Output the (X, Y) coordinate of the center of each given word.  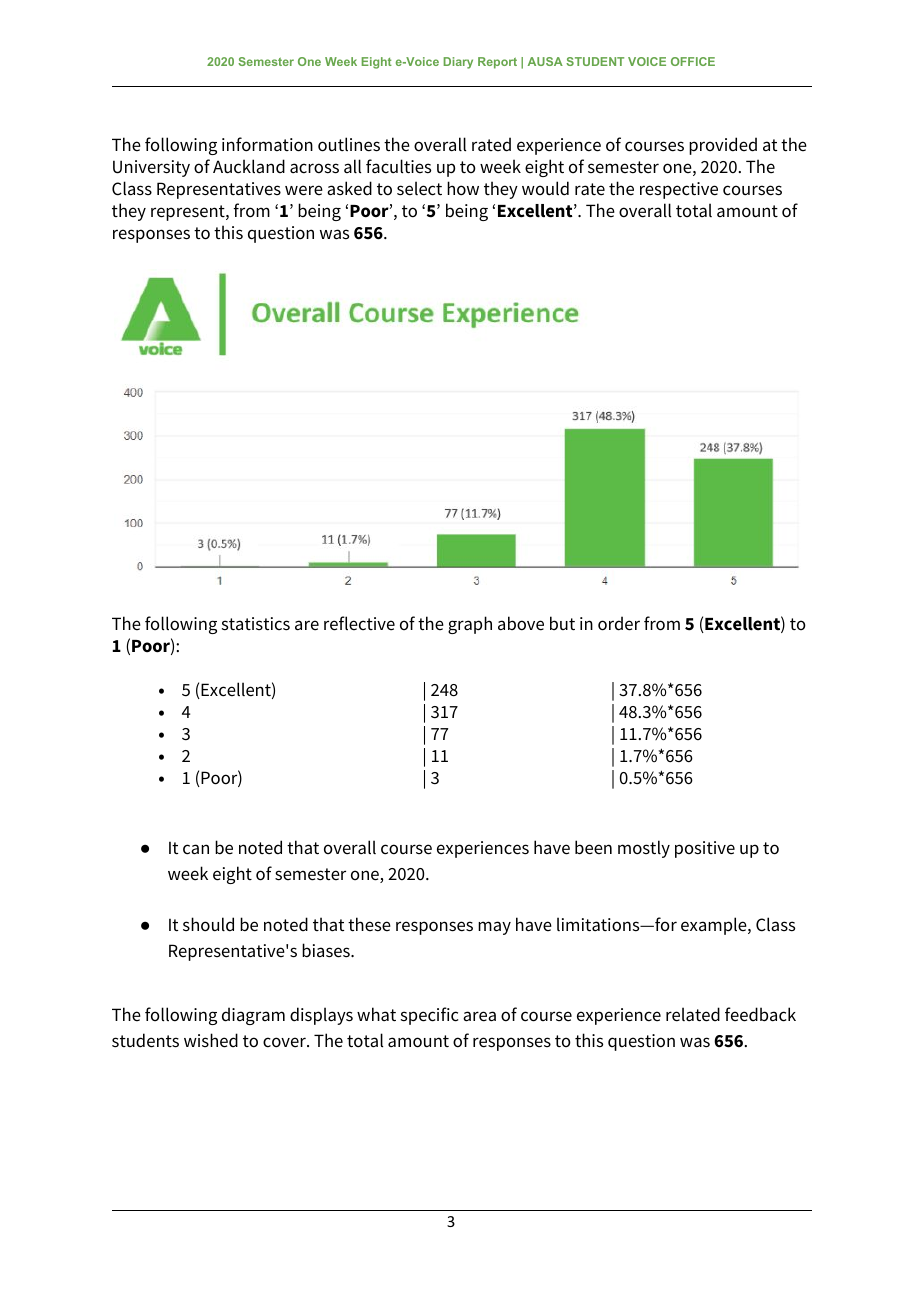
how (463, 188)
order (619, 623)
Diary (458, 63)
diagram (253, 1016)
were (304, 190)
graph (470, 625)
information (267, 144)
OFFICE (693, 61)
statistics (256, 624)
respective (679, 190)
